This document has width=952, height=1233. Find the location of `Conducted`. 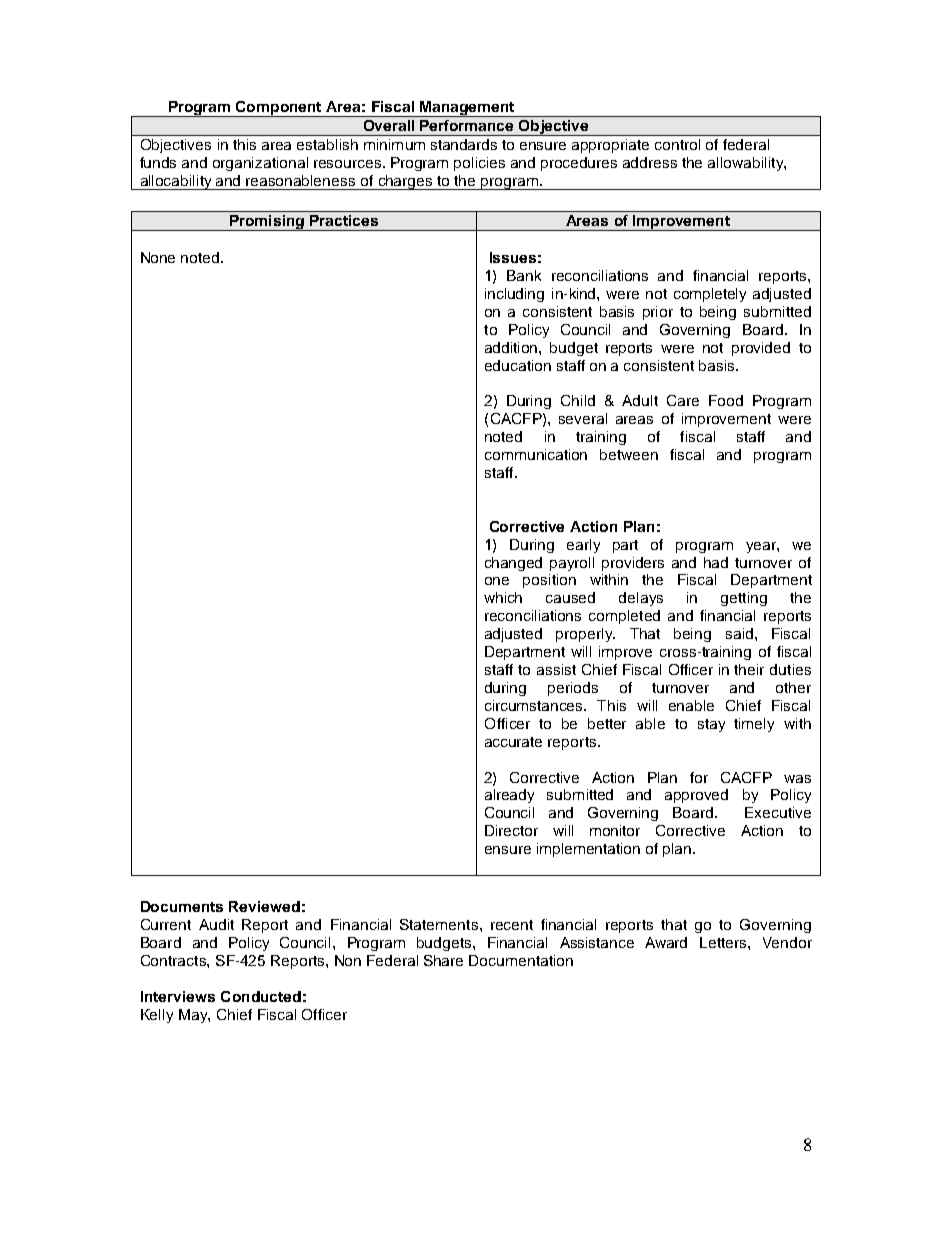

Conducted is located at coordinates (261, 996).
